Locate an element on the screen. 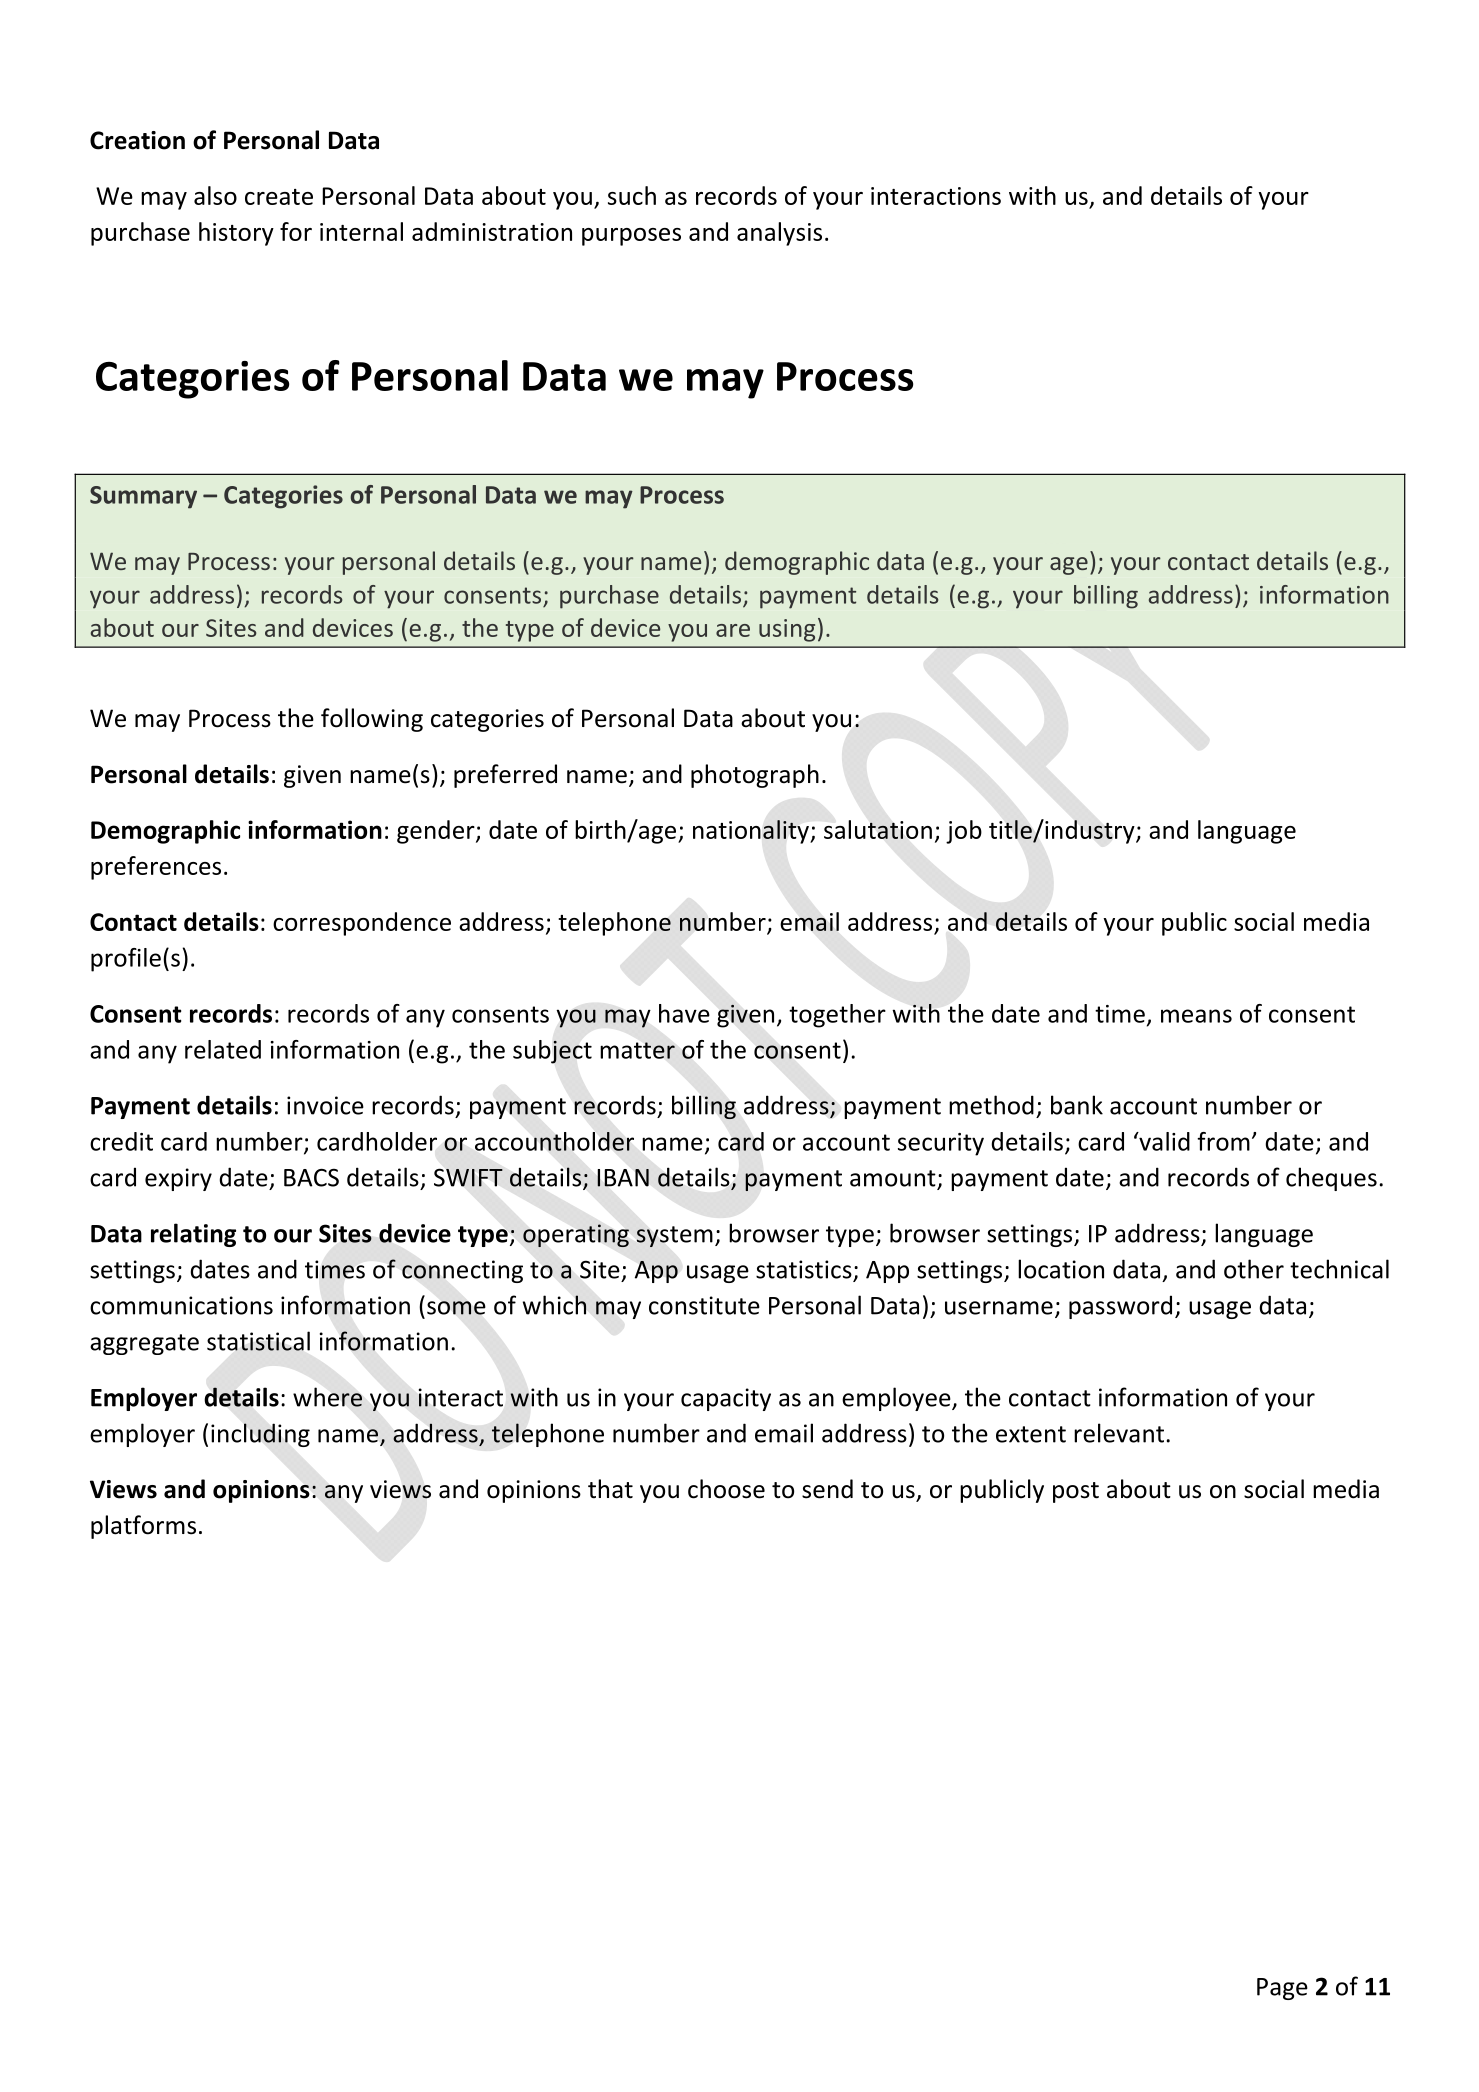  related is located at coordinates (223, 1049).
